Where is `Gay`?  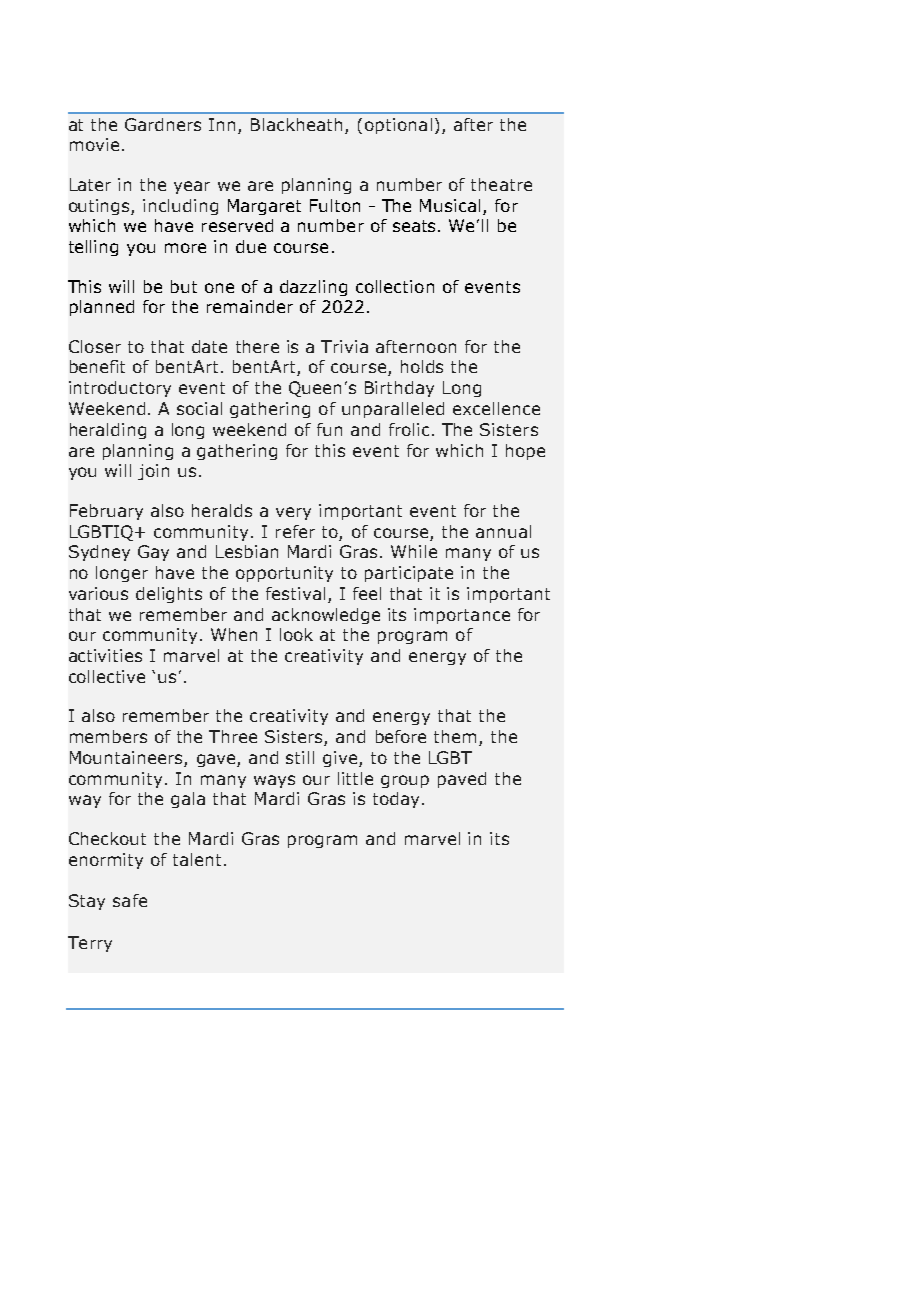
Gay is located at coordinates (153, 553).
